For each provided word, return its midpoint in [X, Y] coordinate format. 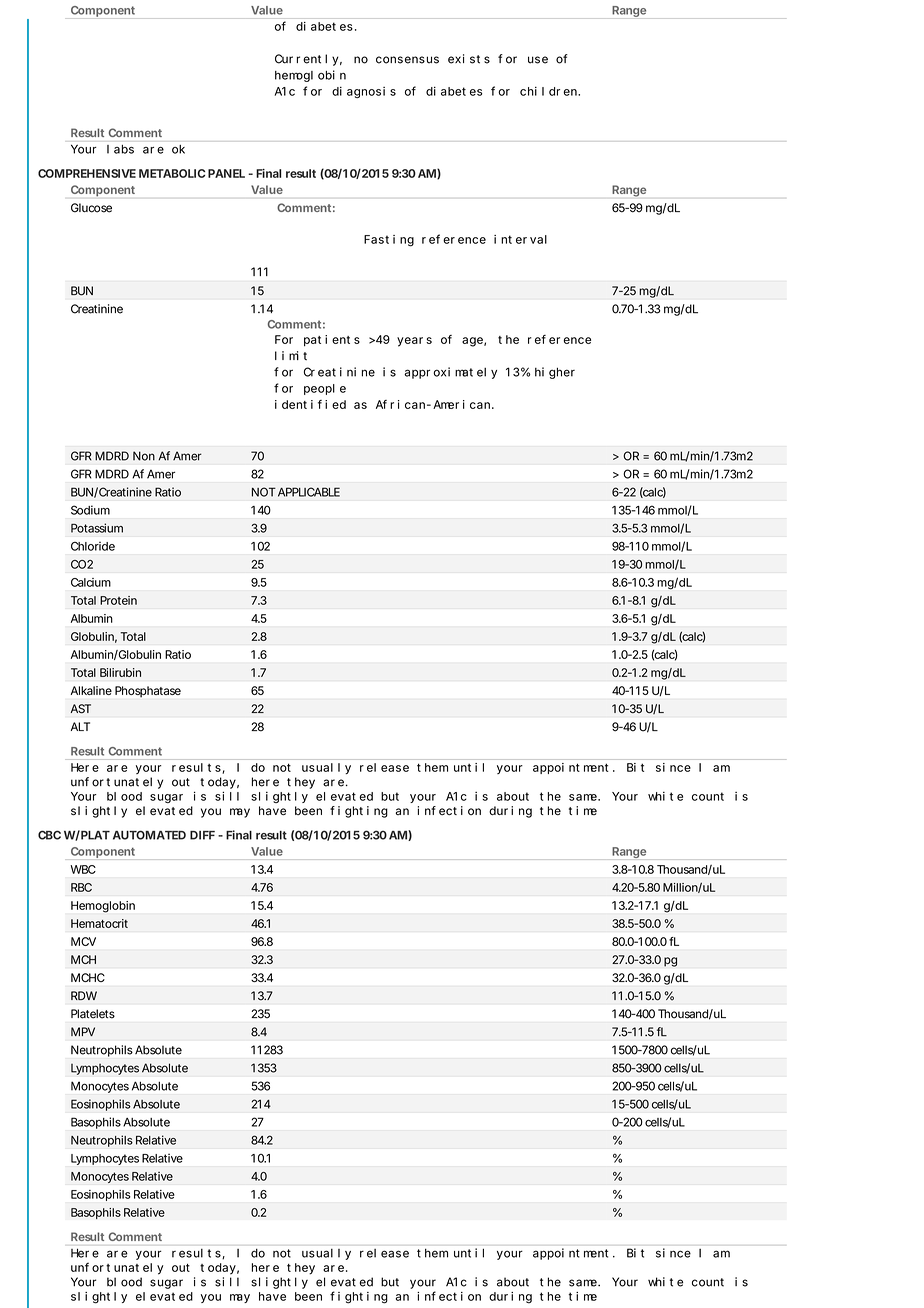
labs [120, 149]
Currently [308, 60]
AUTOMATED [149, 835]
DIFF [202, 835]
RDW [84, 995]
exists [469, 59]
